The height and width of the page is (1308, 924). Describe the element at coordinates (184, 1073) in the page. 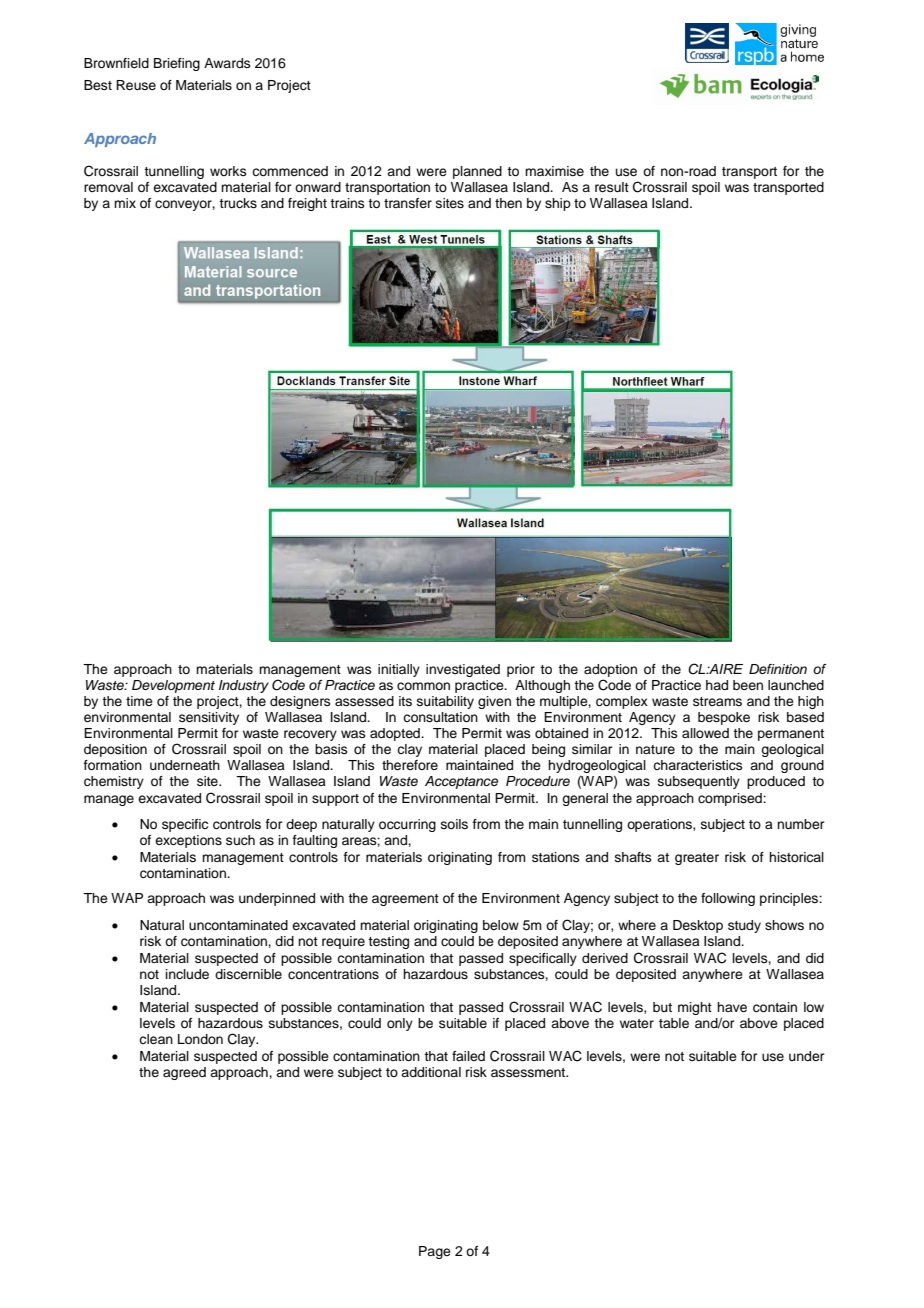

I see `agreed` at that location.
